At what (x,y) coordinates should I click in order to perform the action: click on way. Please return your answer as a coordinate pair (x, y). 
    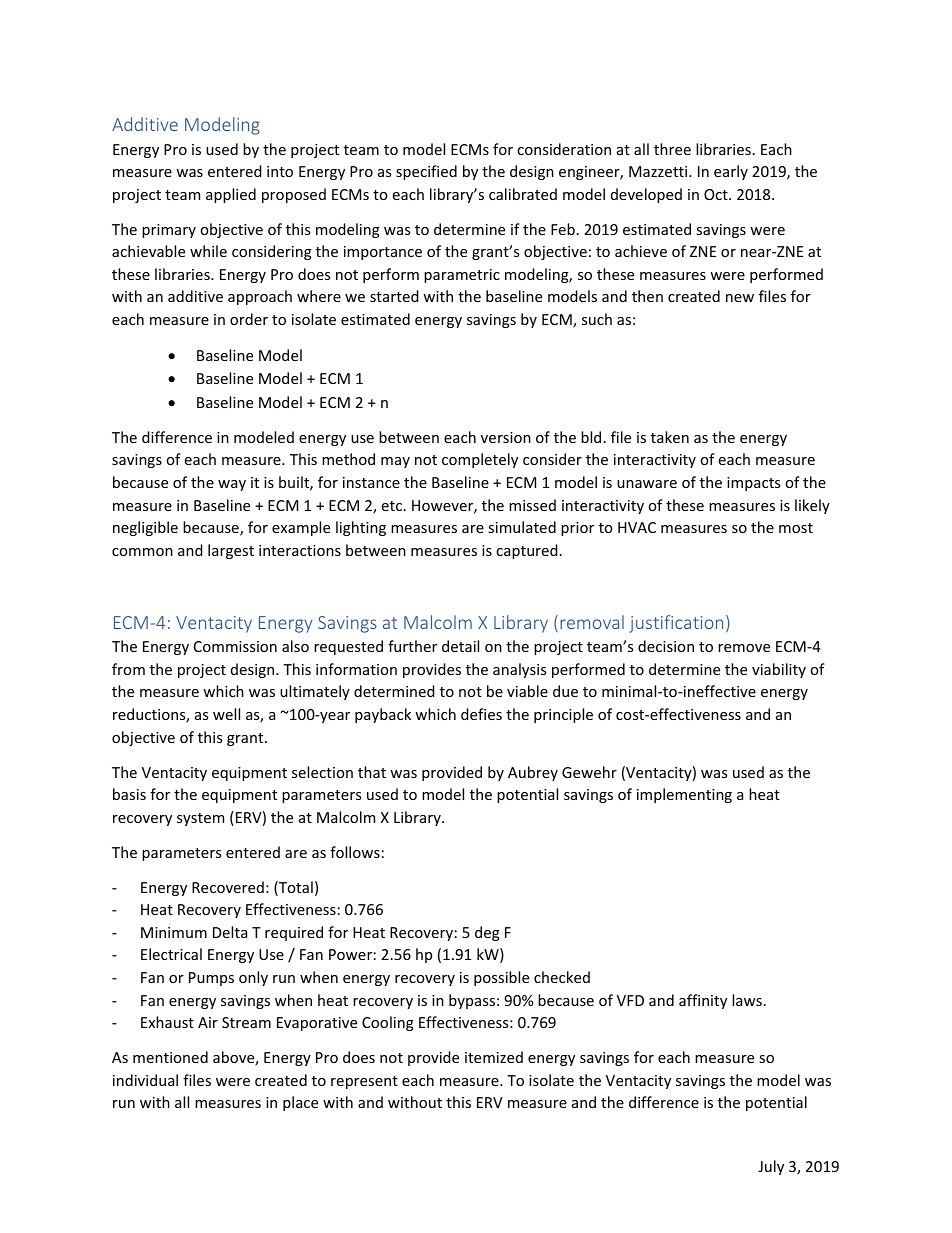
    Looking at the image, I should click on (232, 485).
